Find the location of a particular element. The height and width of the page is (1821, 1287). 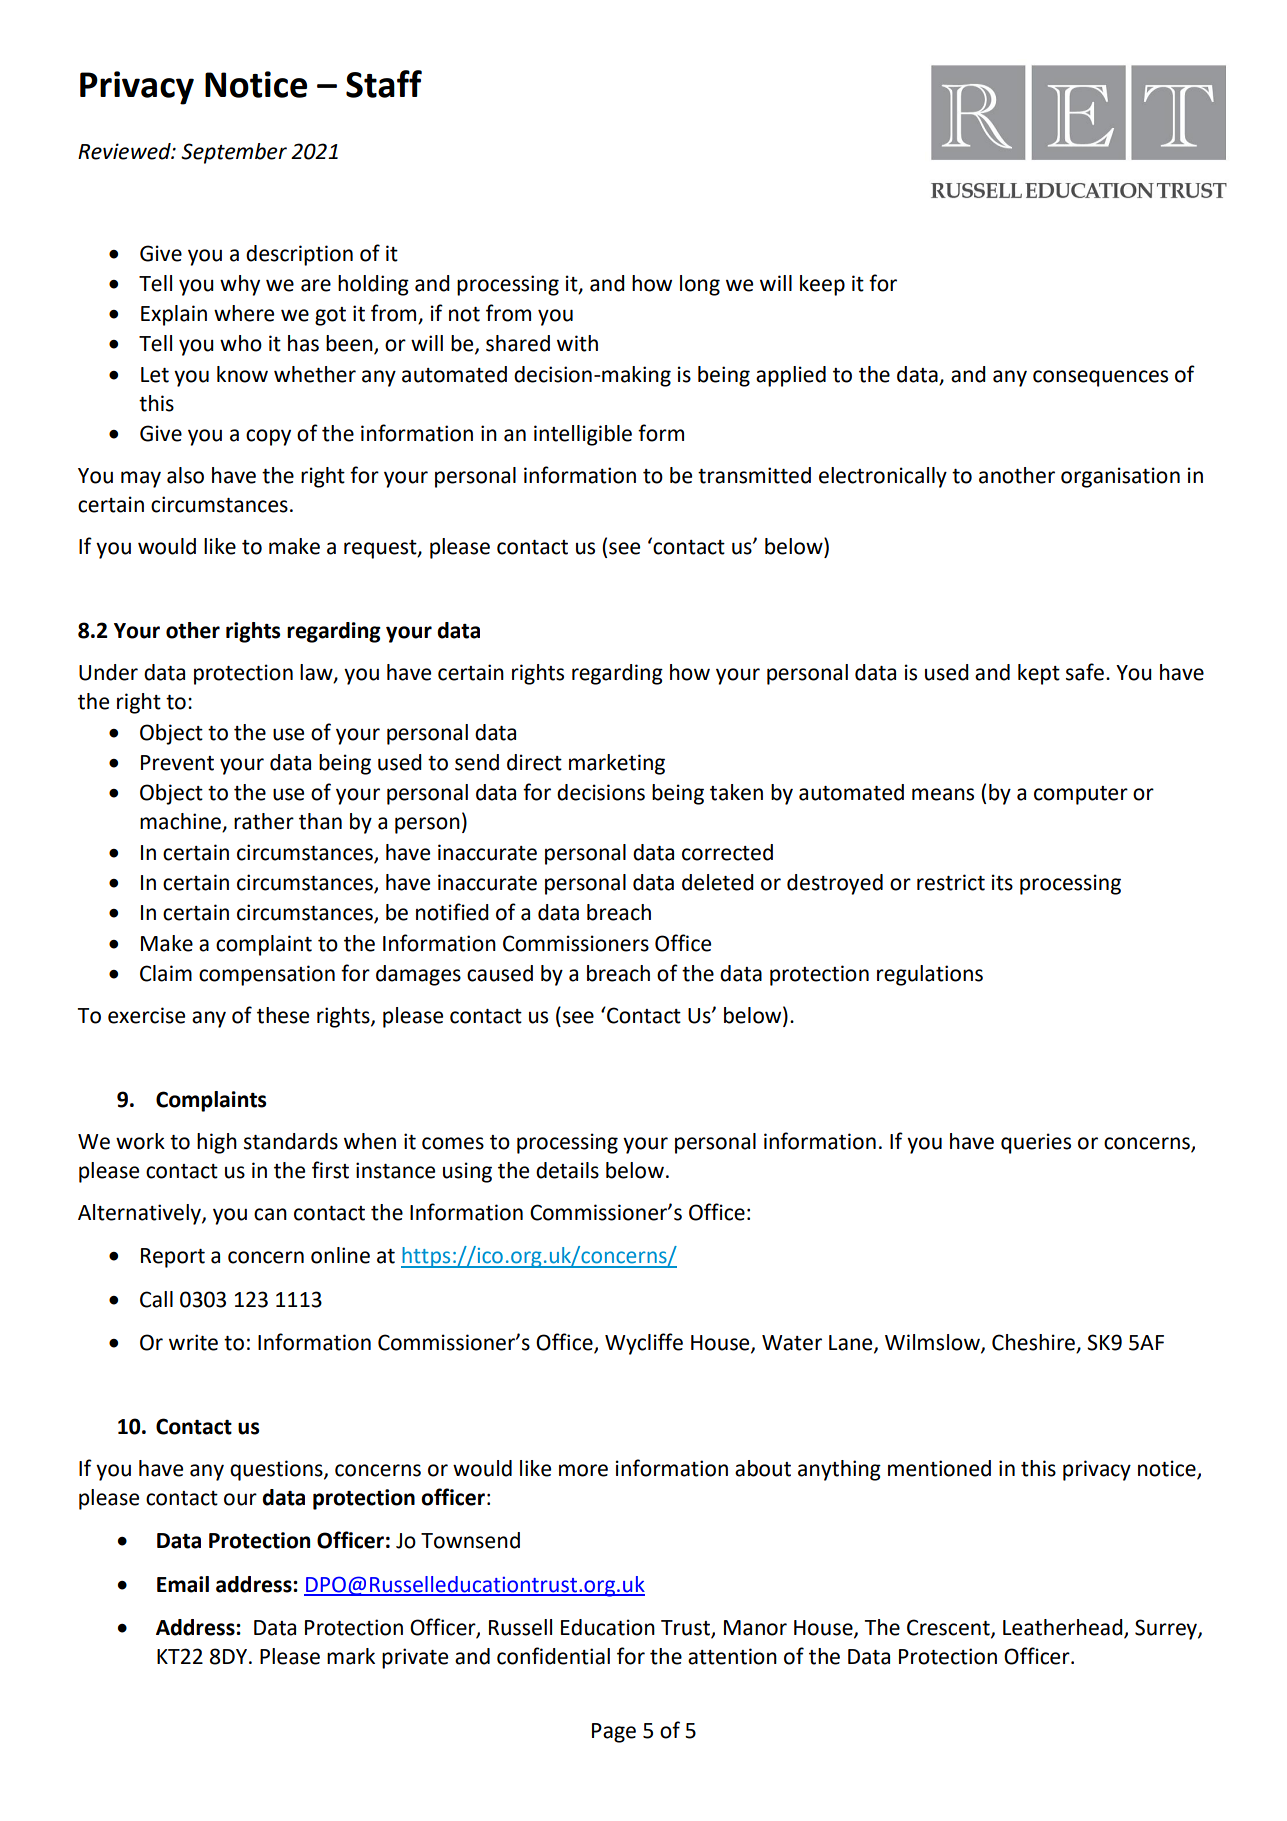

Page is located at coordinates (614, 1733).
